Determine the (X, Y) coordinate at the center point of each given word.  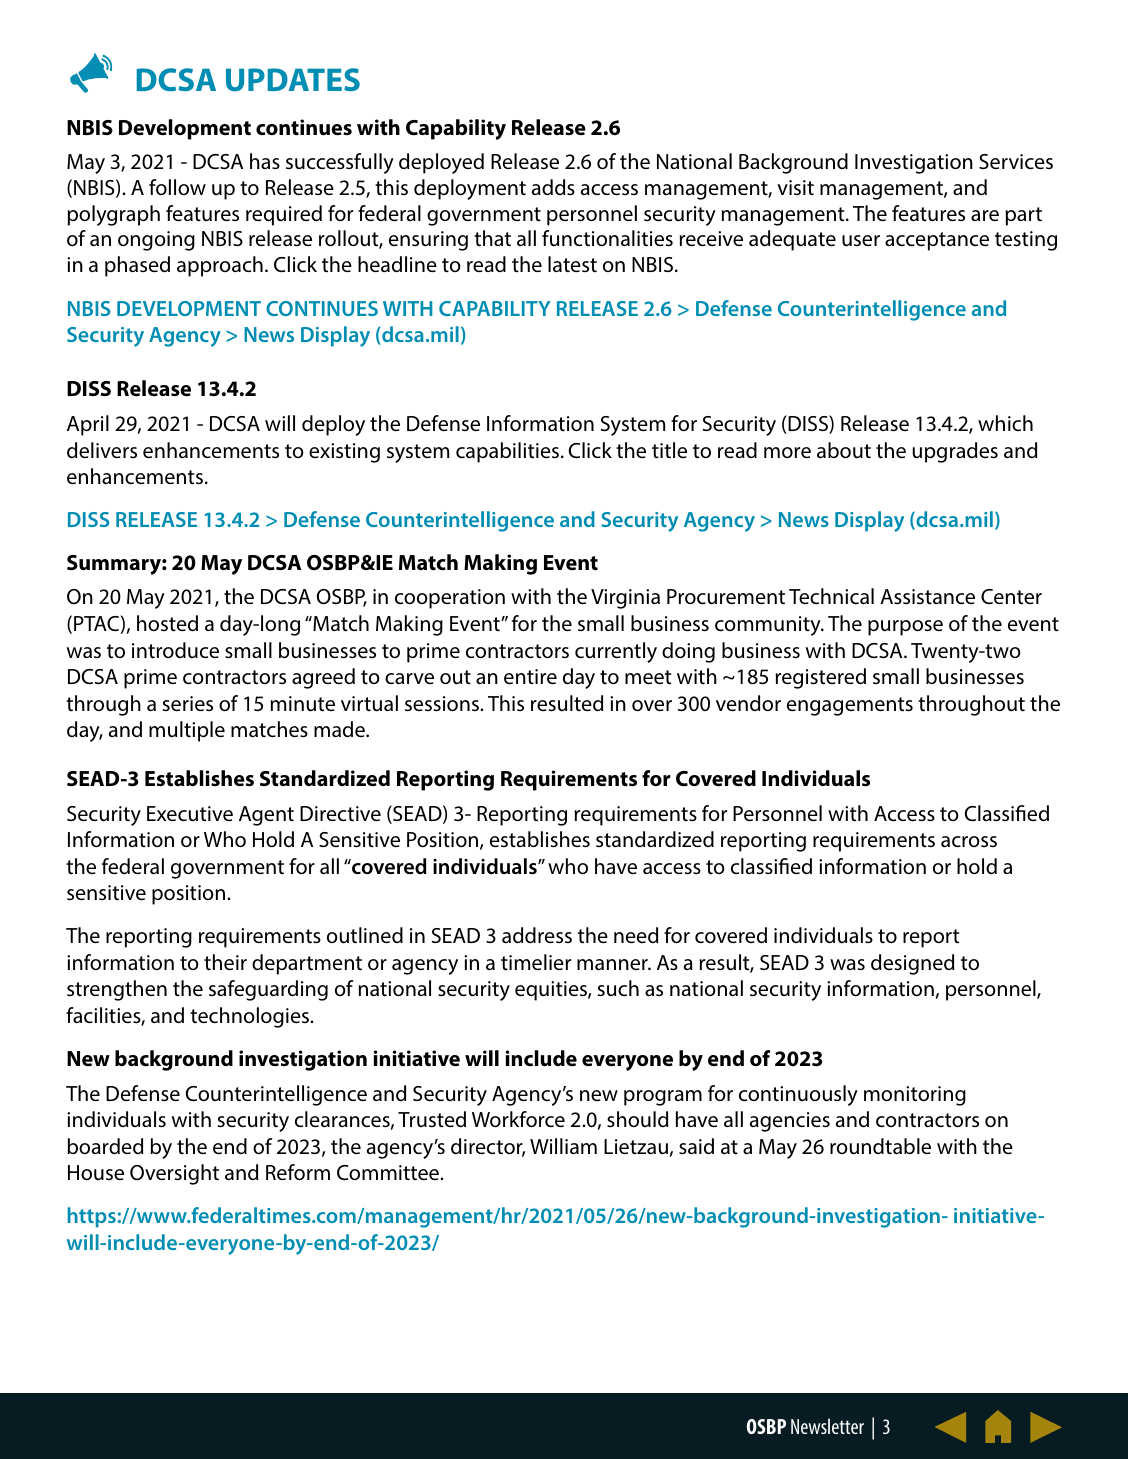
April (88, 425)
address (537, 935)
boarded (105, 1146)
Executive (190, 814)
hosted (167, 623)
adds (553, 187)
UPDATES (293, 80)
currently (616, 652)
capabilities (507, 452)
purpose (905, 628)
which (1005, 423)
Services (1016, 161)
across (969, 841)
